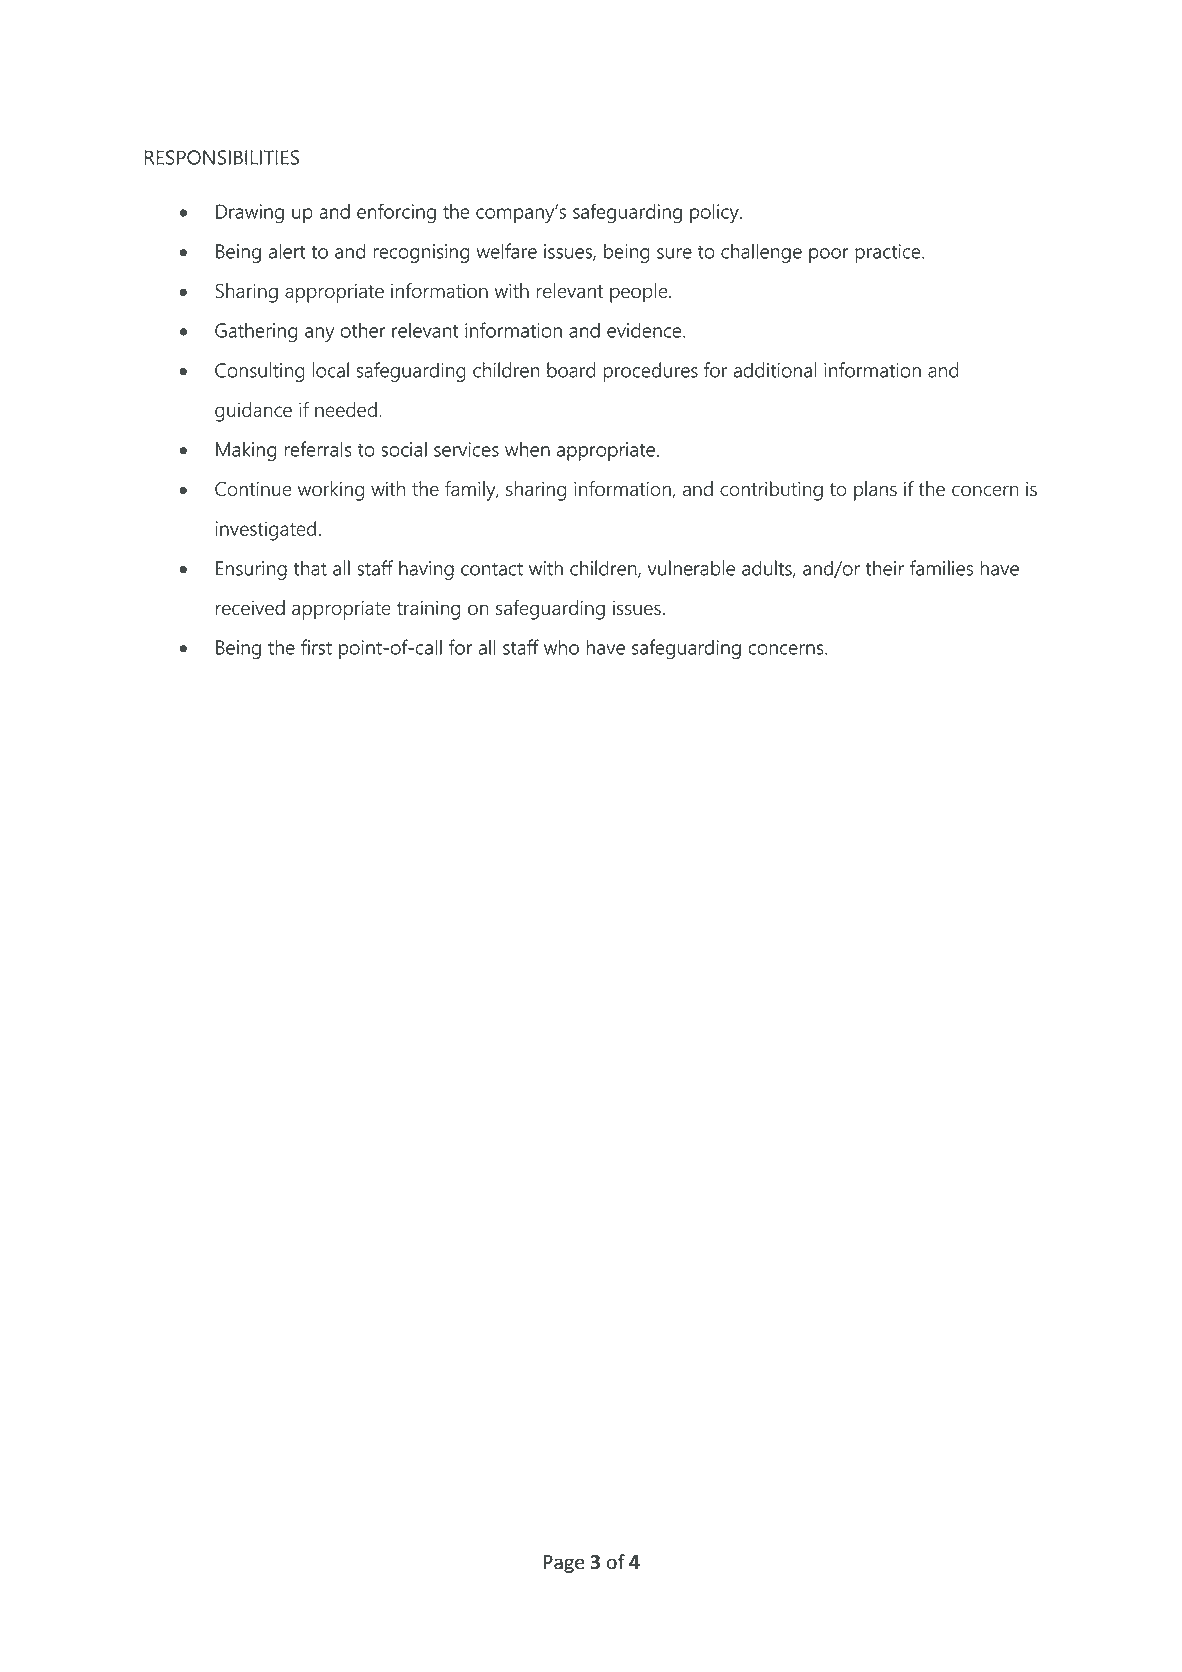  I want to click on families, so click(941, 568).
